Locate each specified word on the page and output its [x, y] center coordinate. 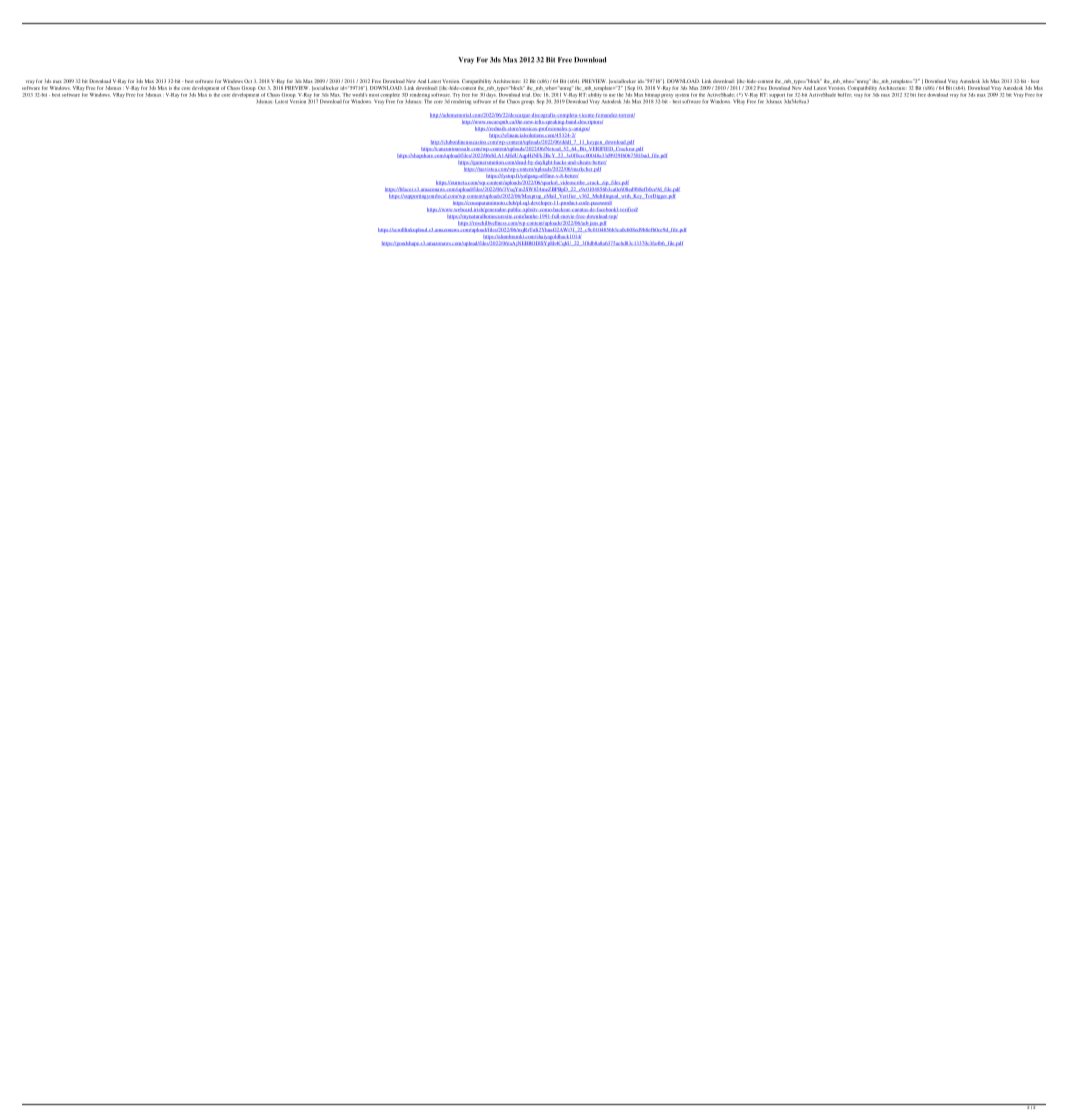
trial [526, 95]
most [374, 95]
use [612, 95]
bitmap [652, 94]
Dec [537, 93]
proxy [667, 96]
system [682, 96]
